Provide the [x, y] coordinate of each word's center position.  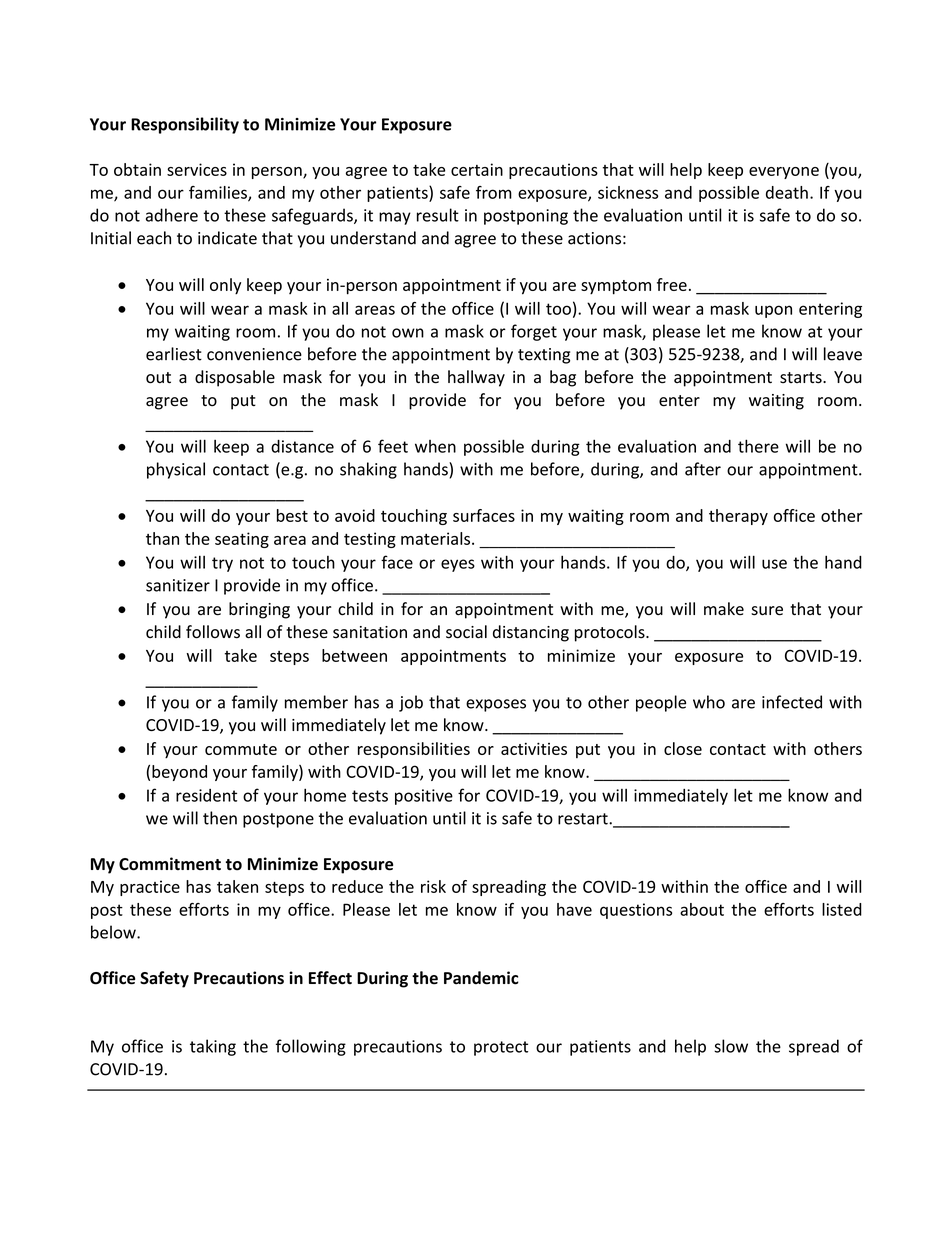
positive [424, 797]
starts [802, 378]
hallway [476, 378]
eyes [458, 565]
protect [501, 1048]
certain [477, 169]
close [683, 748]
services [197, 169]
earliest [174, 354]
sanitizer [178, 585]
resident [206, 795]
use [774, 564]
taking [213, 1047]
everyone [784, 173]
